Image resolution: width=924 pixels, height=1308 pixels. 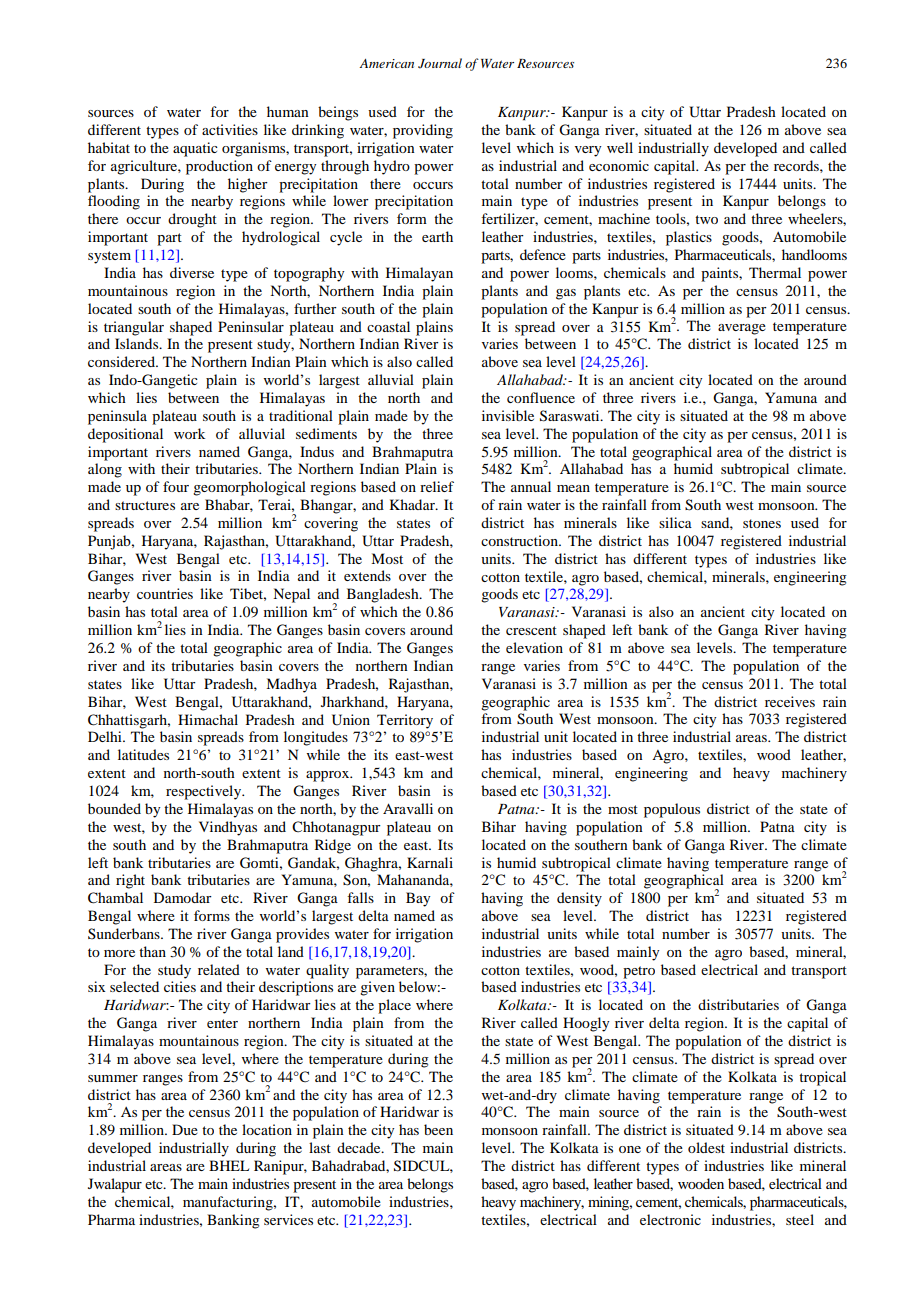 I want to click on activities, so click(x=230, y=129).
